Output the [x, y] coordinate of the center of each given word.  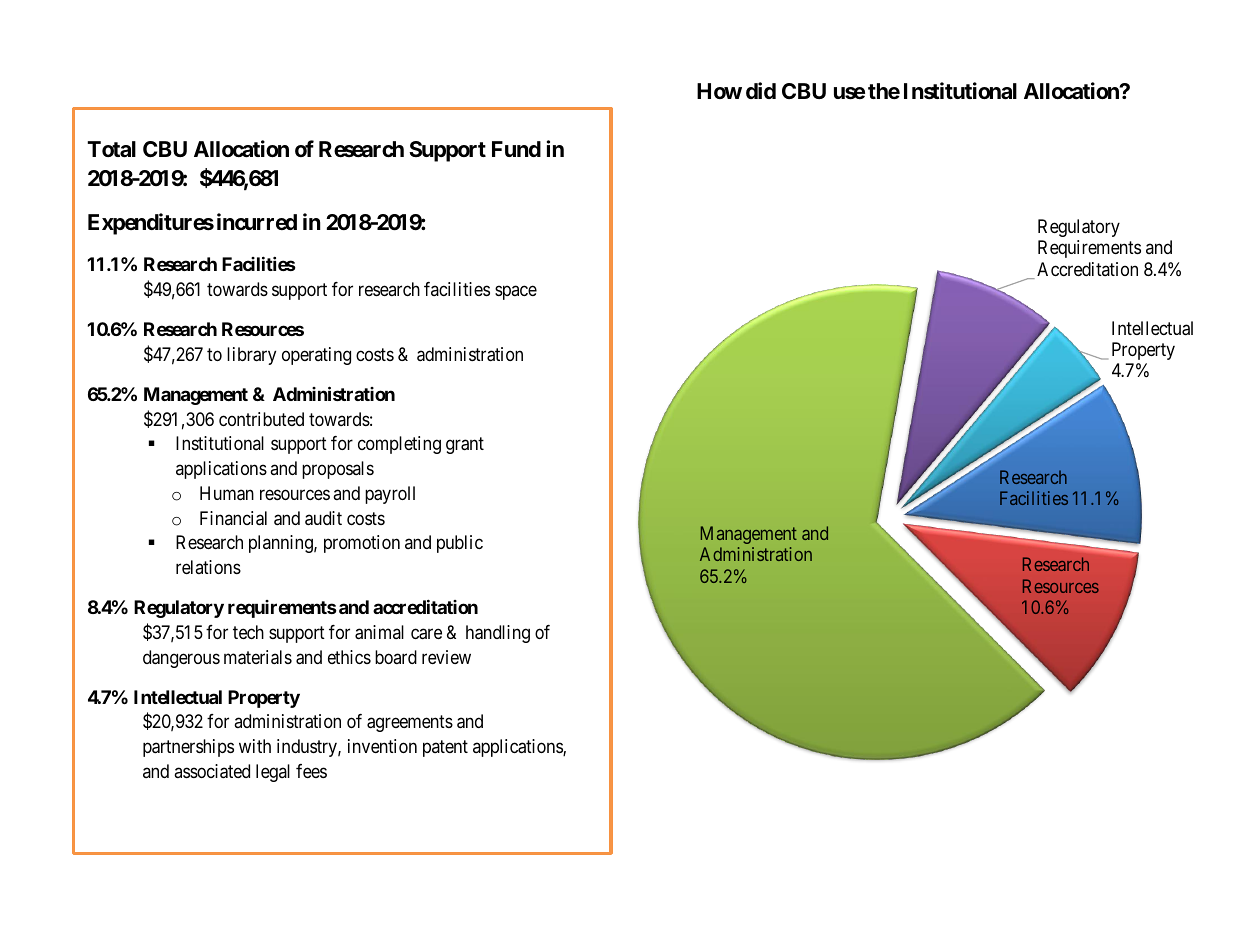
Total [111, 149]
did [761, 90]
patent [445, 748]
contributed [261, 419]
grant [465, 446]
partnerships [188, 748]
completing [399, 445]
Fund [516, 149]
